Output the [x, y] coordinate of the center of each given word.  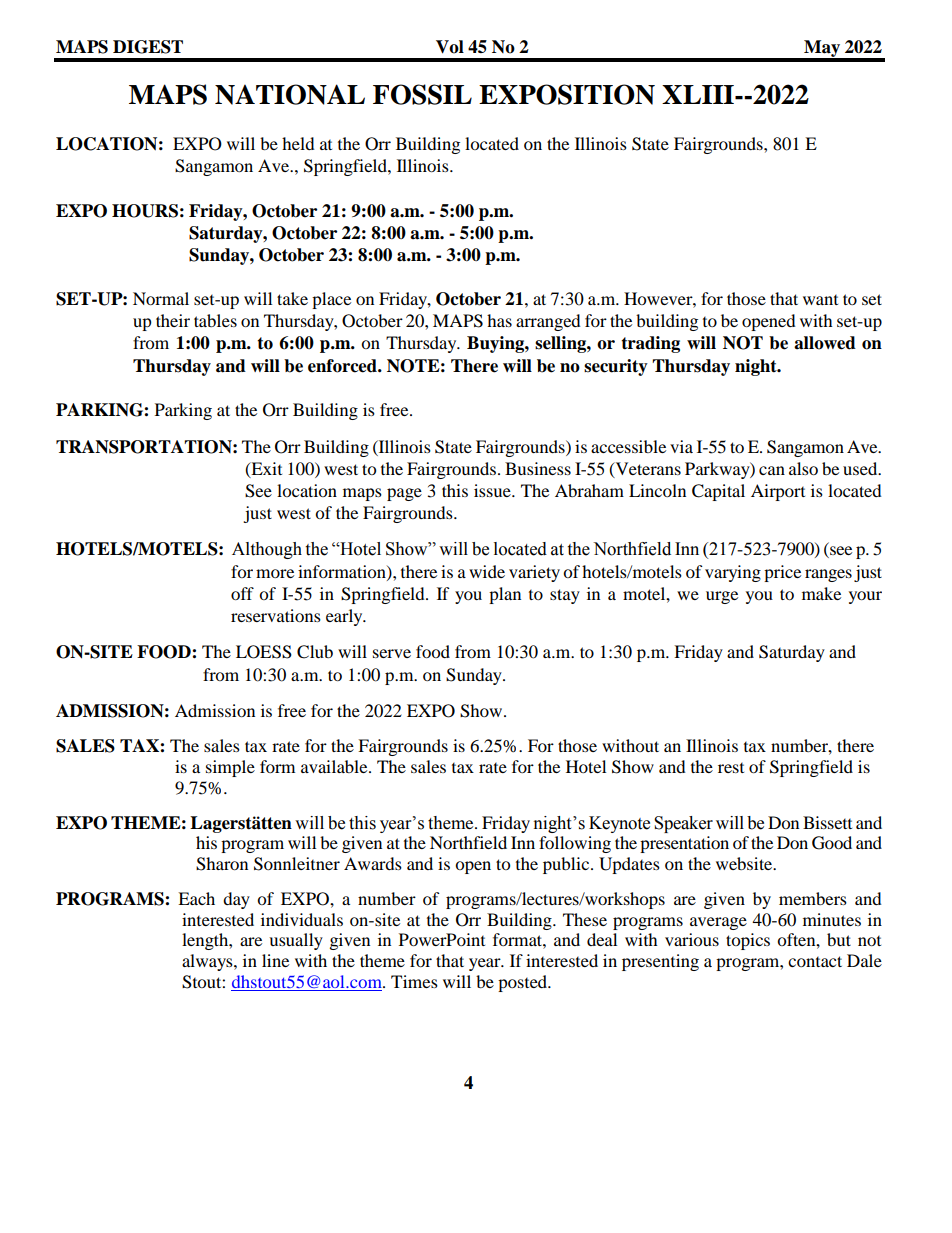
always [208, 962]
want [820, 300]
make [821, 593]
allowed [825, 343]
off [242, 593]
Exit [265, 469]
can [772, 470]
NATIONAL [290, 94]
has [499, 320]
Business [538, 468]
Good [832, 843]
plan [505, 595]
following [575, 844]
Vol [450, 47]
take [292, 298]
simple [230, 768]
